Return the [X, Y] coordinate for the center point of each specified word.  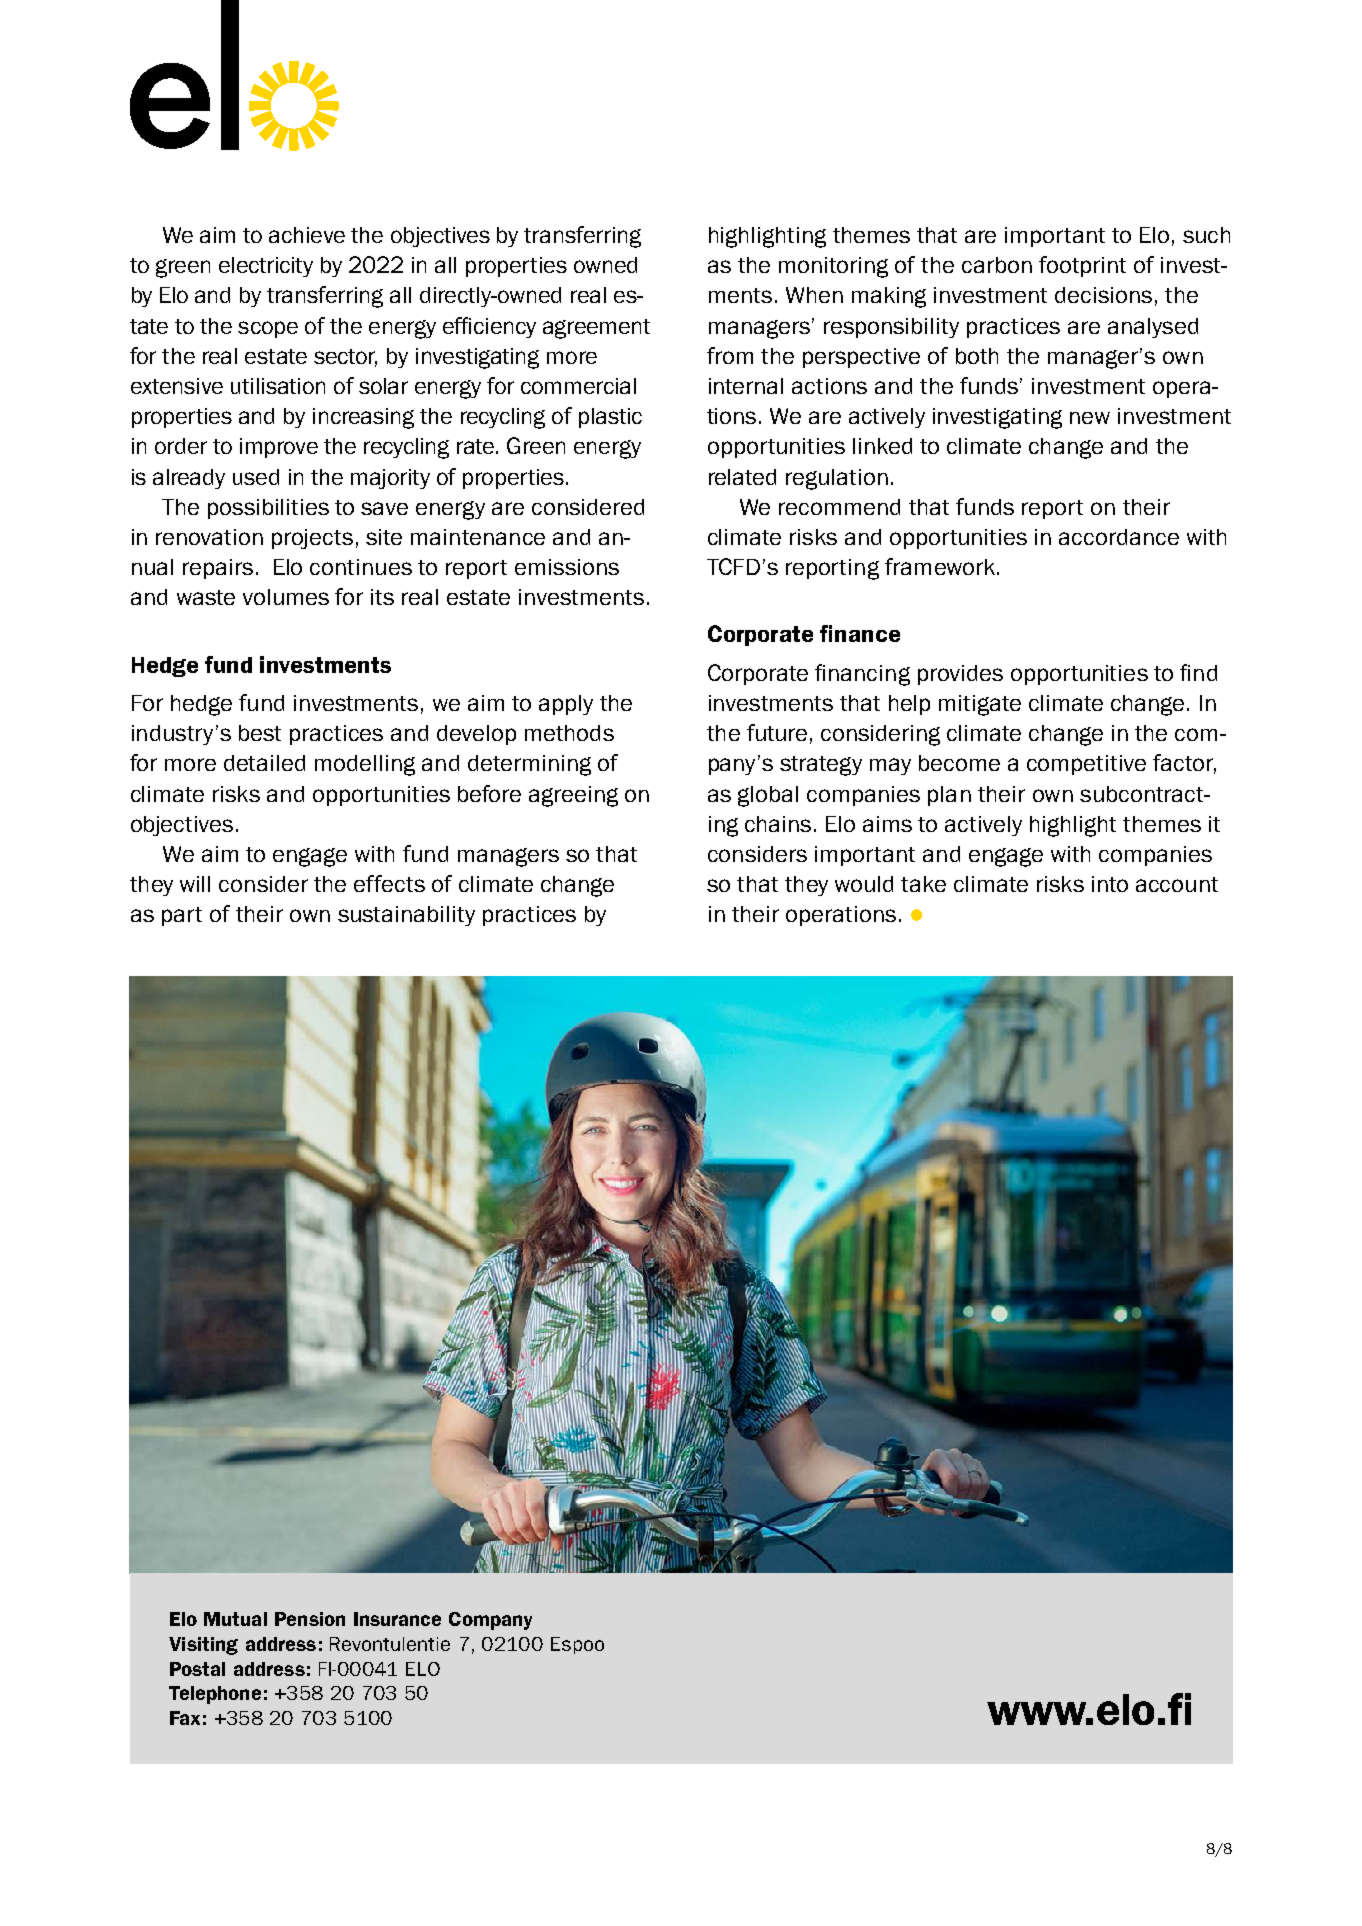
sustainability [406, 916]
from [730, 355]
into [1110, 884]
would [864, 884]
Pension [310, 1619]
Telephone [215, 1695]
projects [312, 539]
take [923, 884]
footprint [1082, 266]
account [1177, 884]
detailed [264, 763]
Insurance [397, 1619]
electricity [266, 267]
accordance [1119, 537]
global [768, 796]
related [742, 477]
